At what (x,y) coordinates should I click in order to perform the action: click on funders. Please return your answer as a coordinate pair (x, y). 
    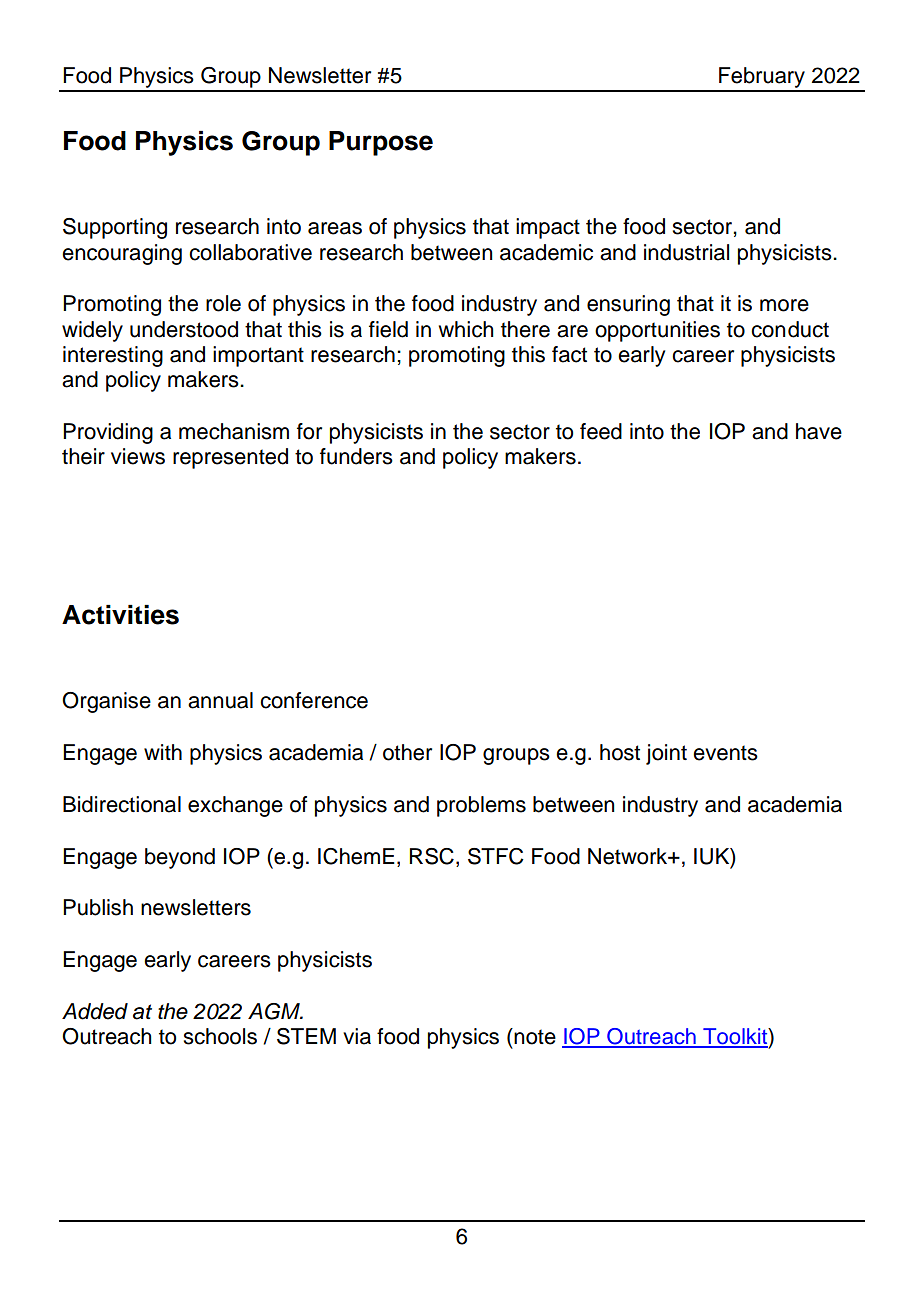
    Looking at the image, I should click on (356, 456).
